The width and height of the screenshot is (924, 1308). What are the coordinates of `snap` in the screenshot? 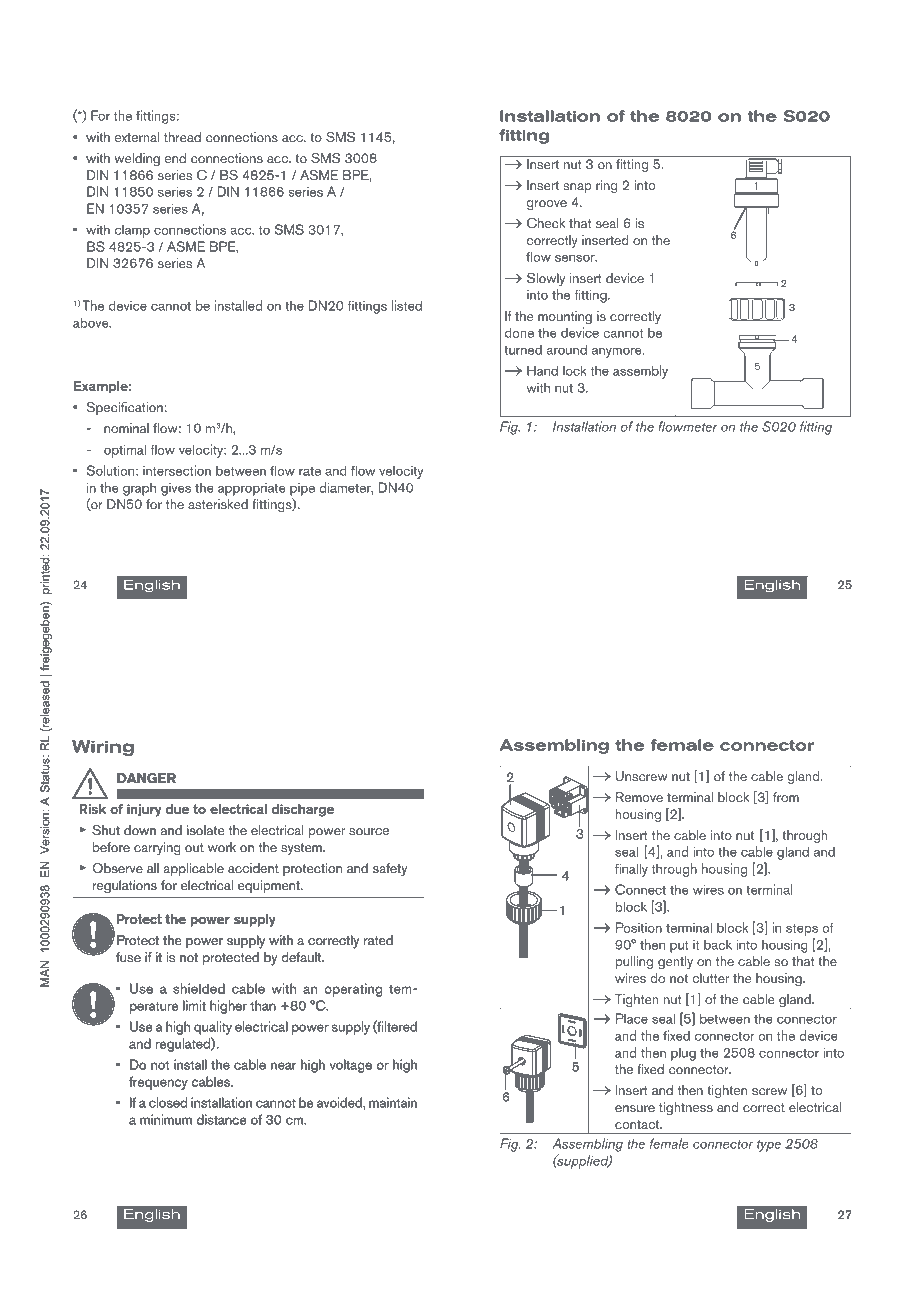 It's located at (577, 188).
